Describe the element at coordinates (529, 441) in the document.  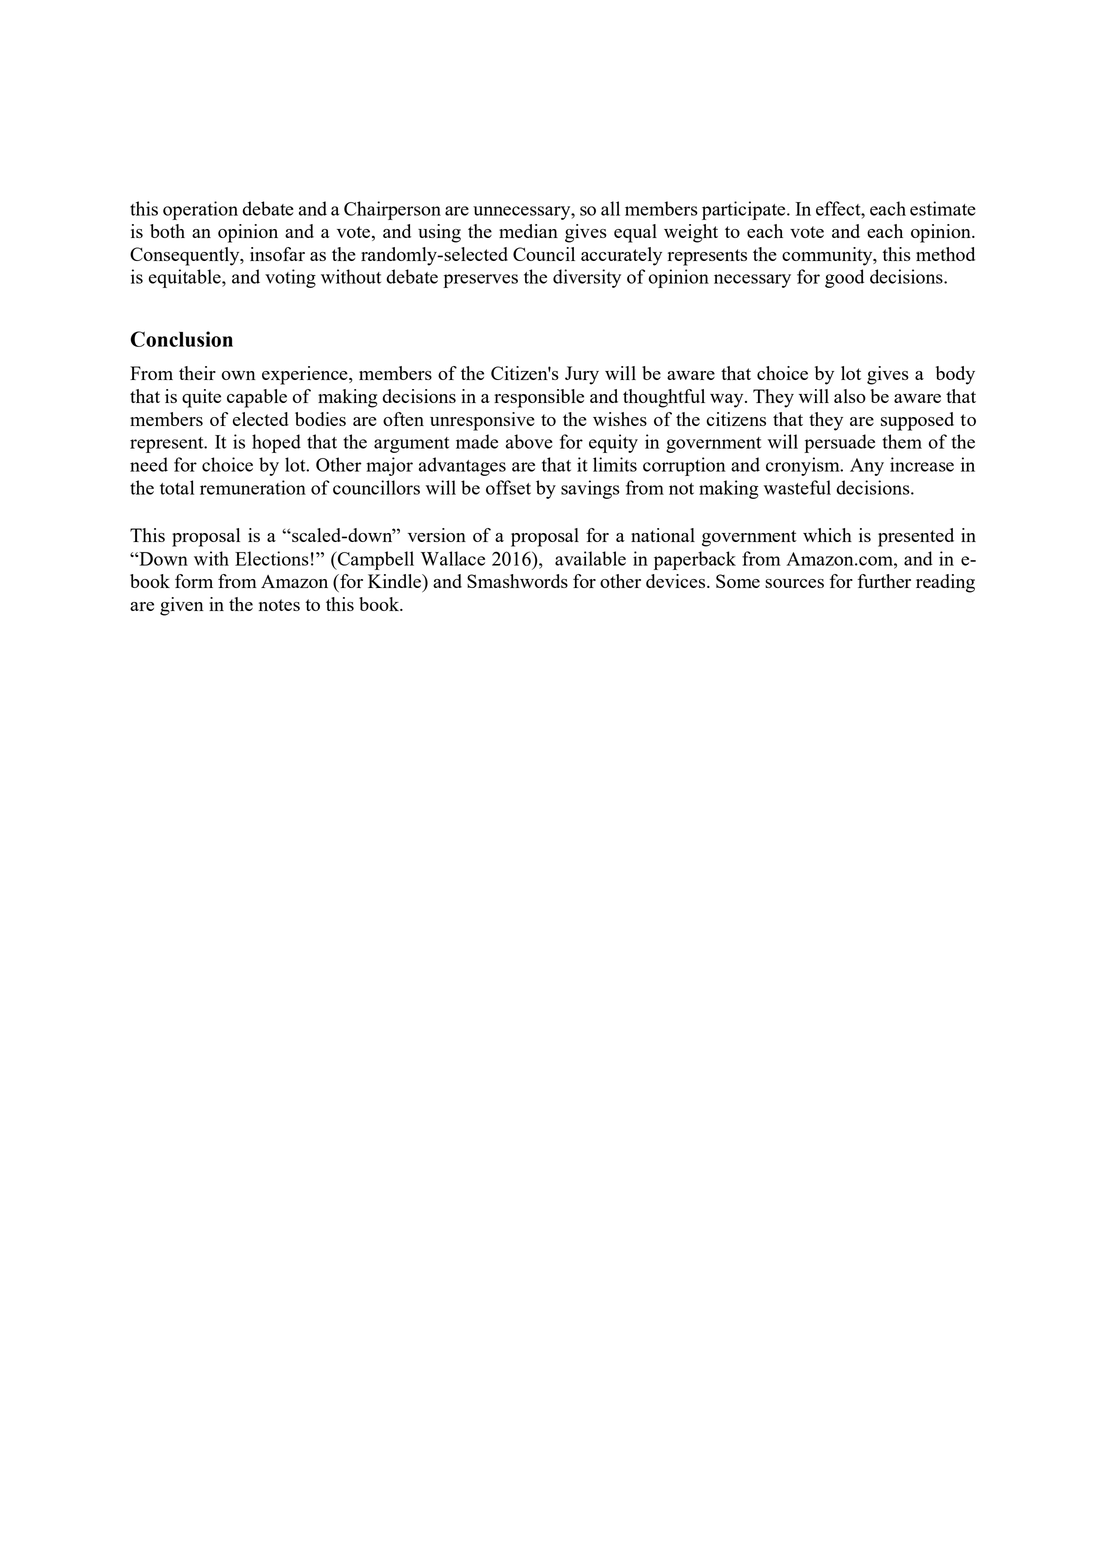
I see `above` at that location.
